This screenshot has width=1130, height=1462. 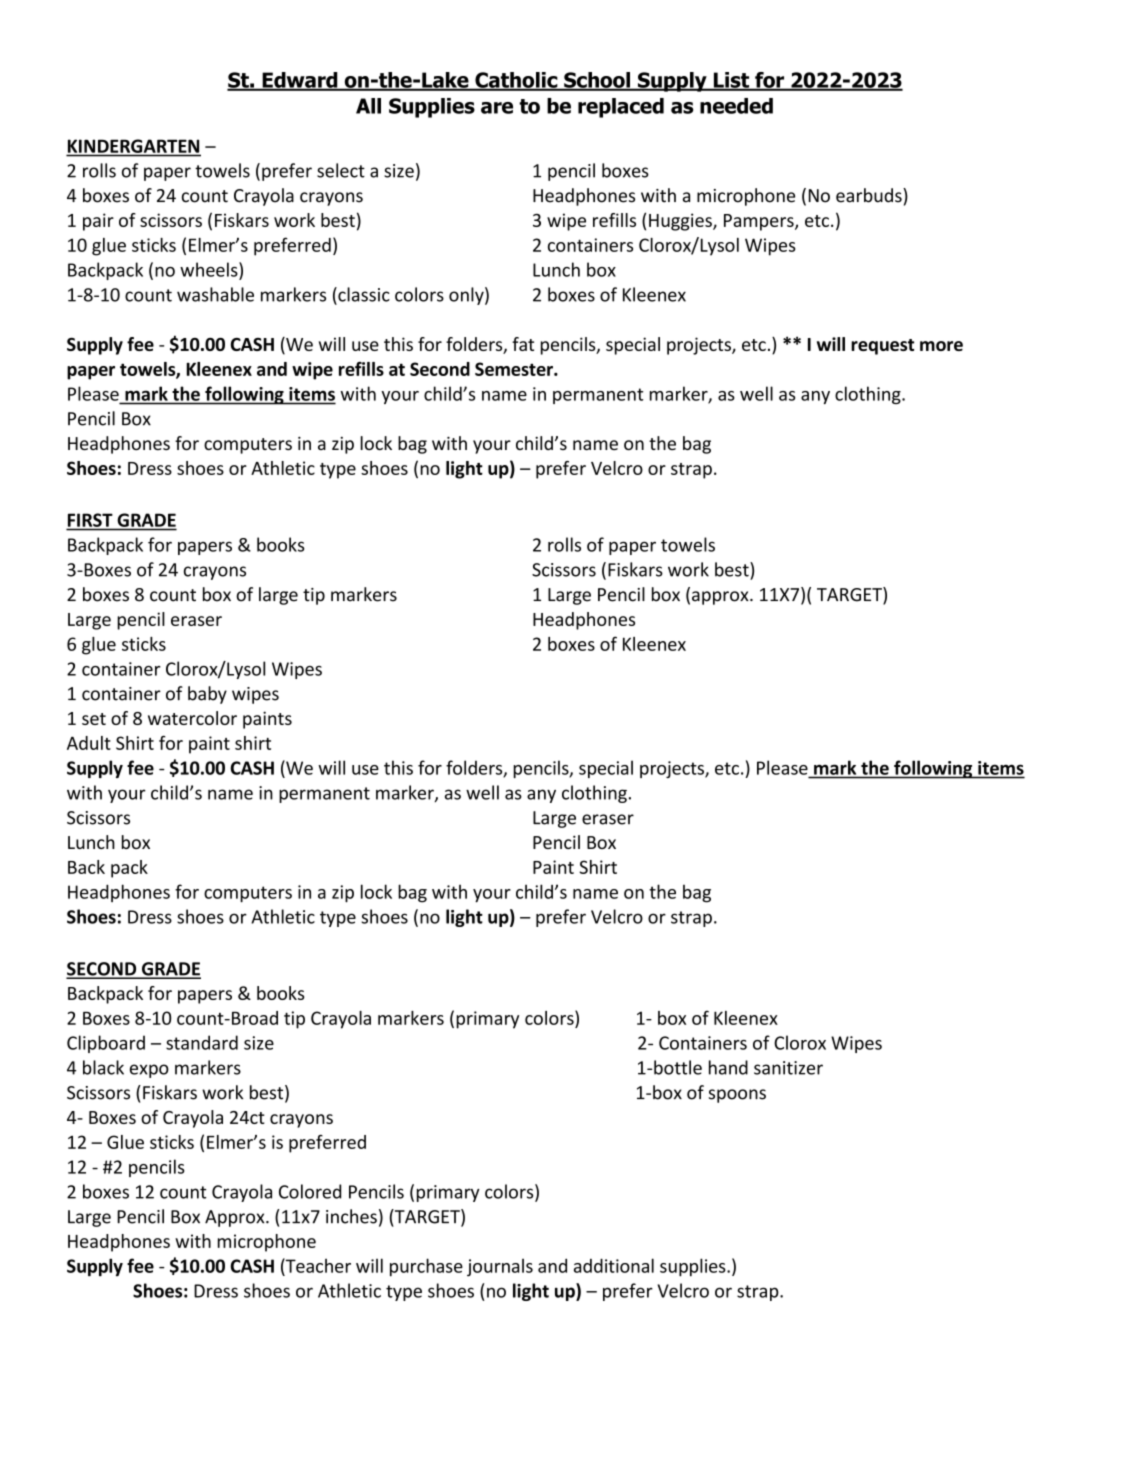 I want to click on watercolor, so click(x=192, y=718).
